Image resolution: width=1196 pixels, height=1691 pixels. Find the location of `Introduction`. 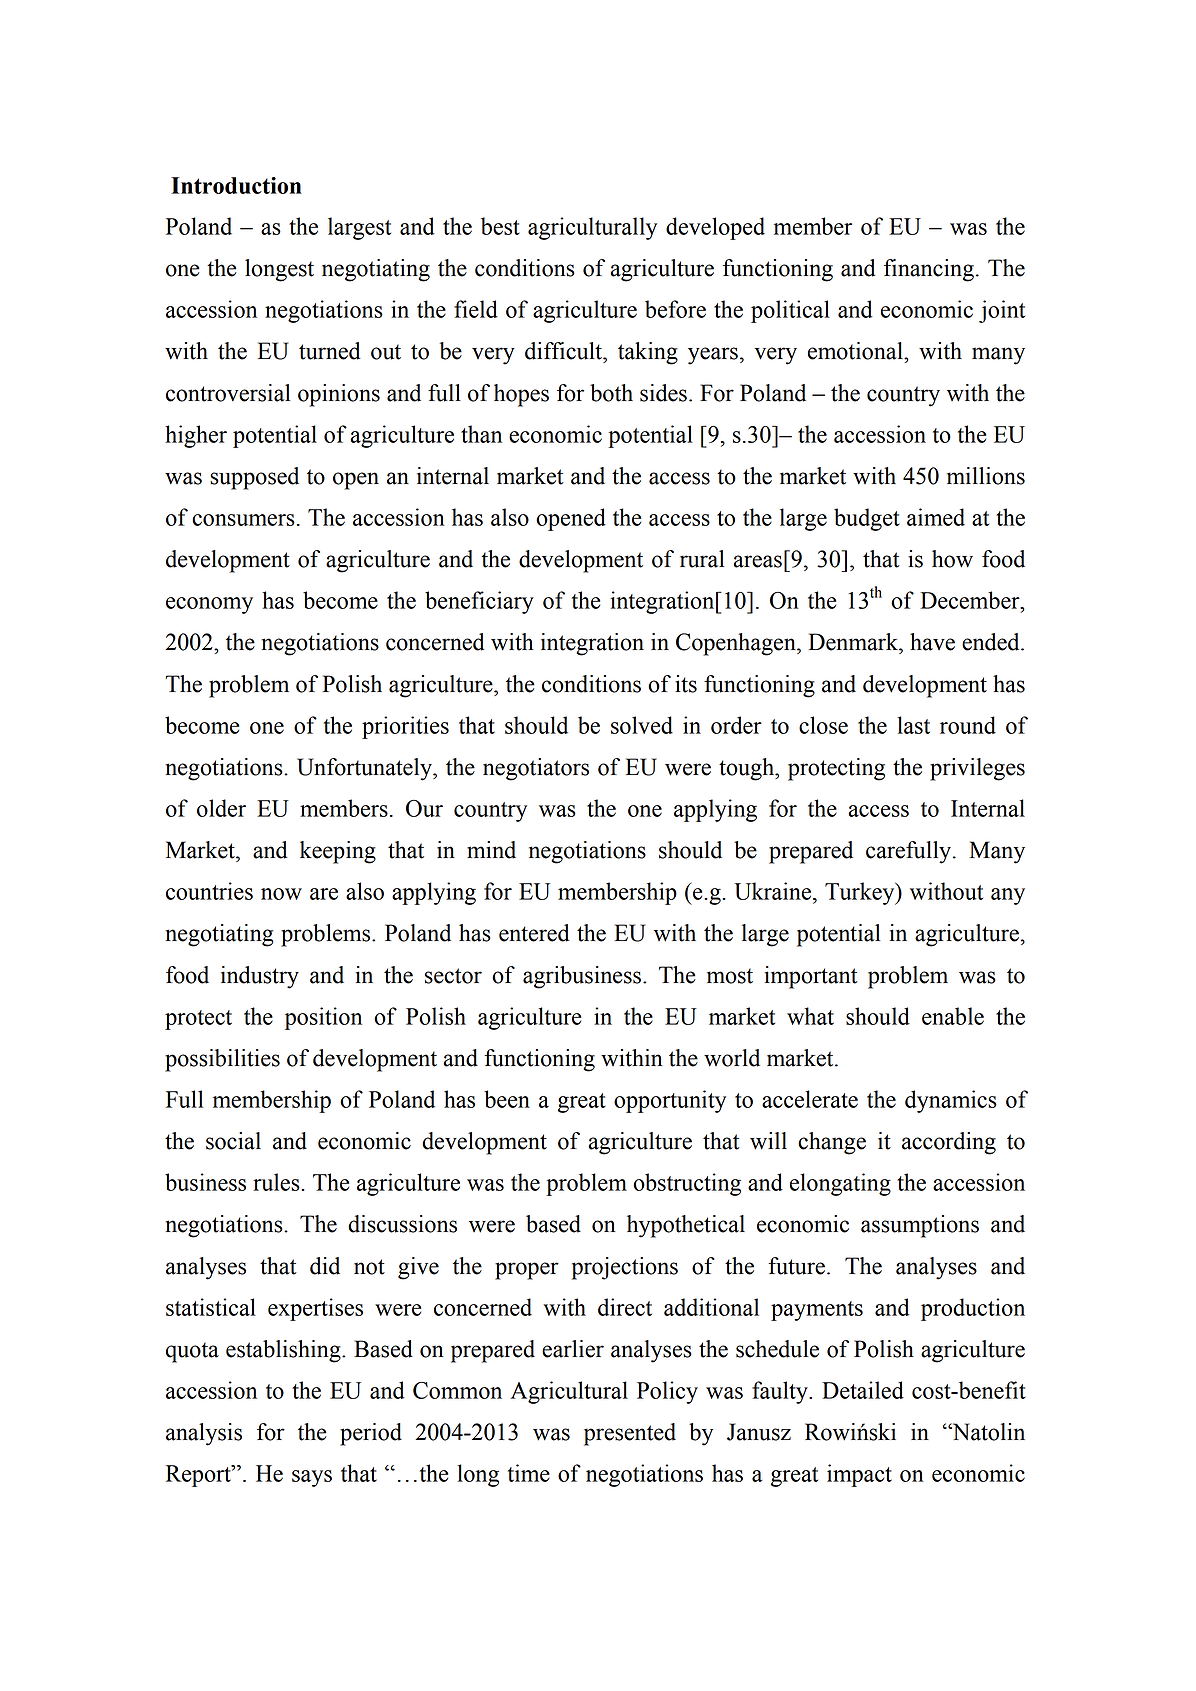

Introduction is located at coordinates (236, 185).
